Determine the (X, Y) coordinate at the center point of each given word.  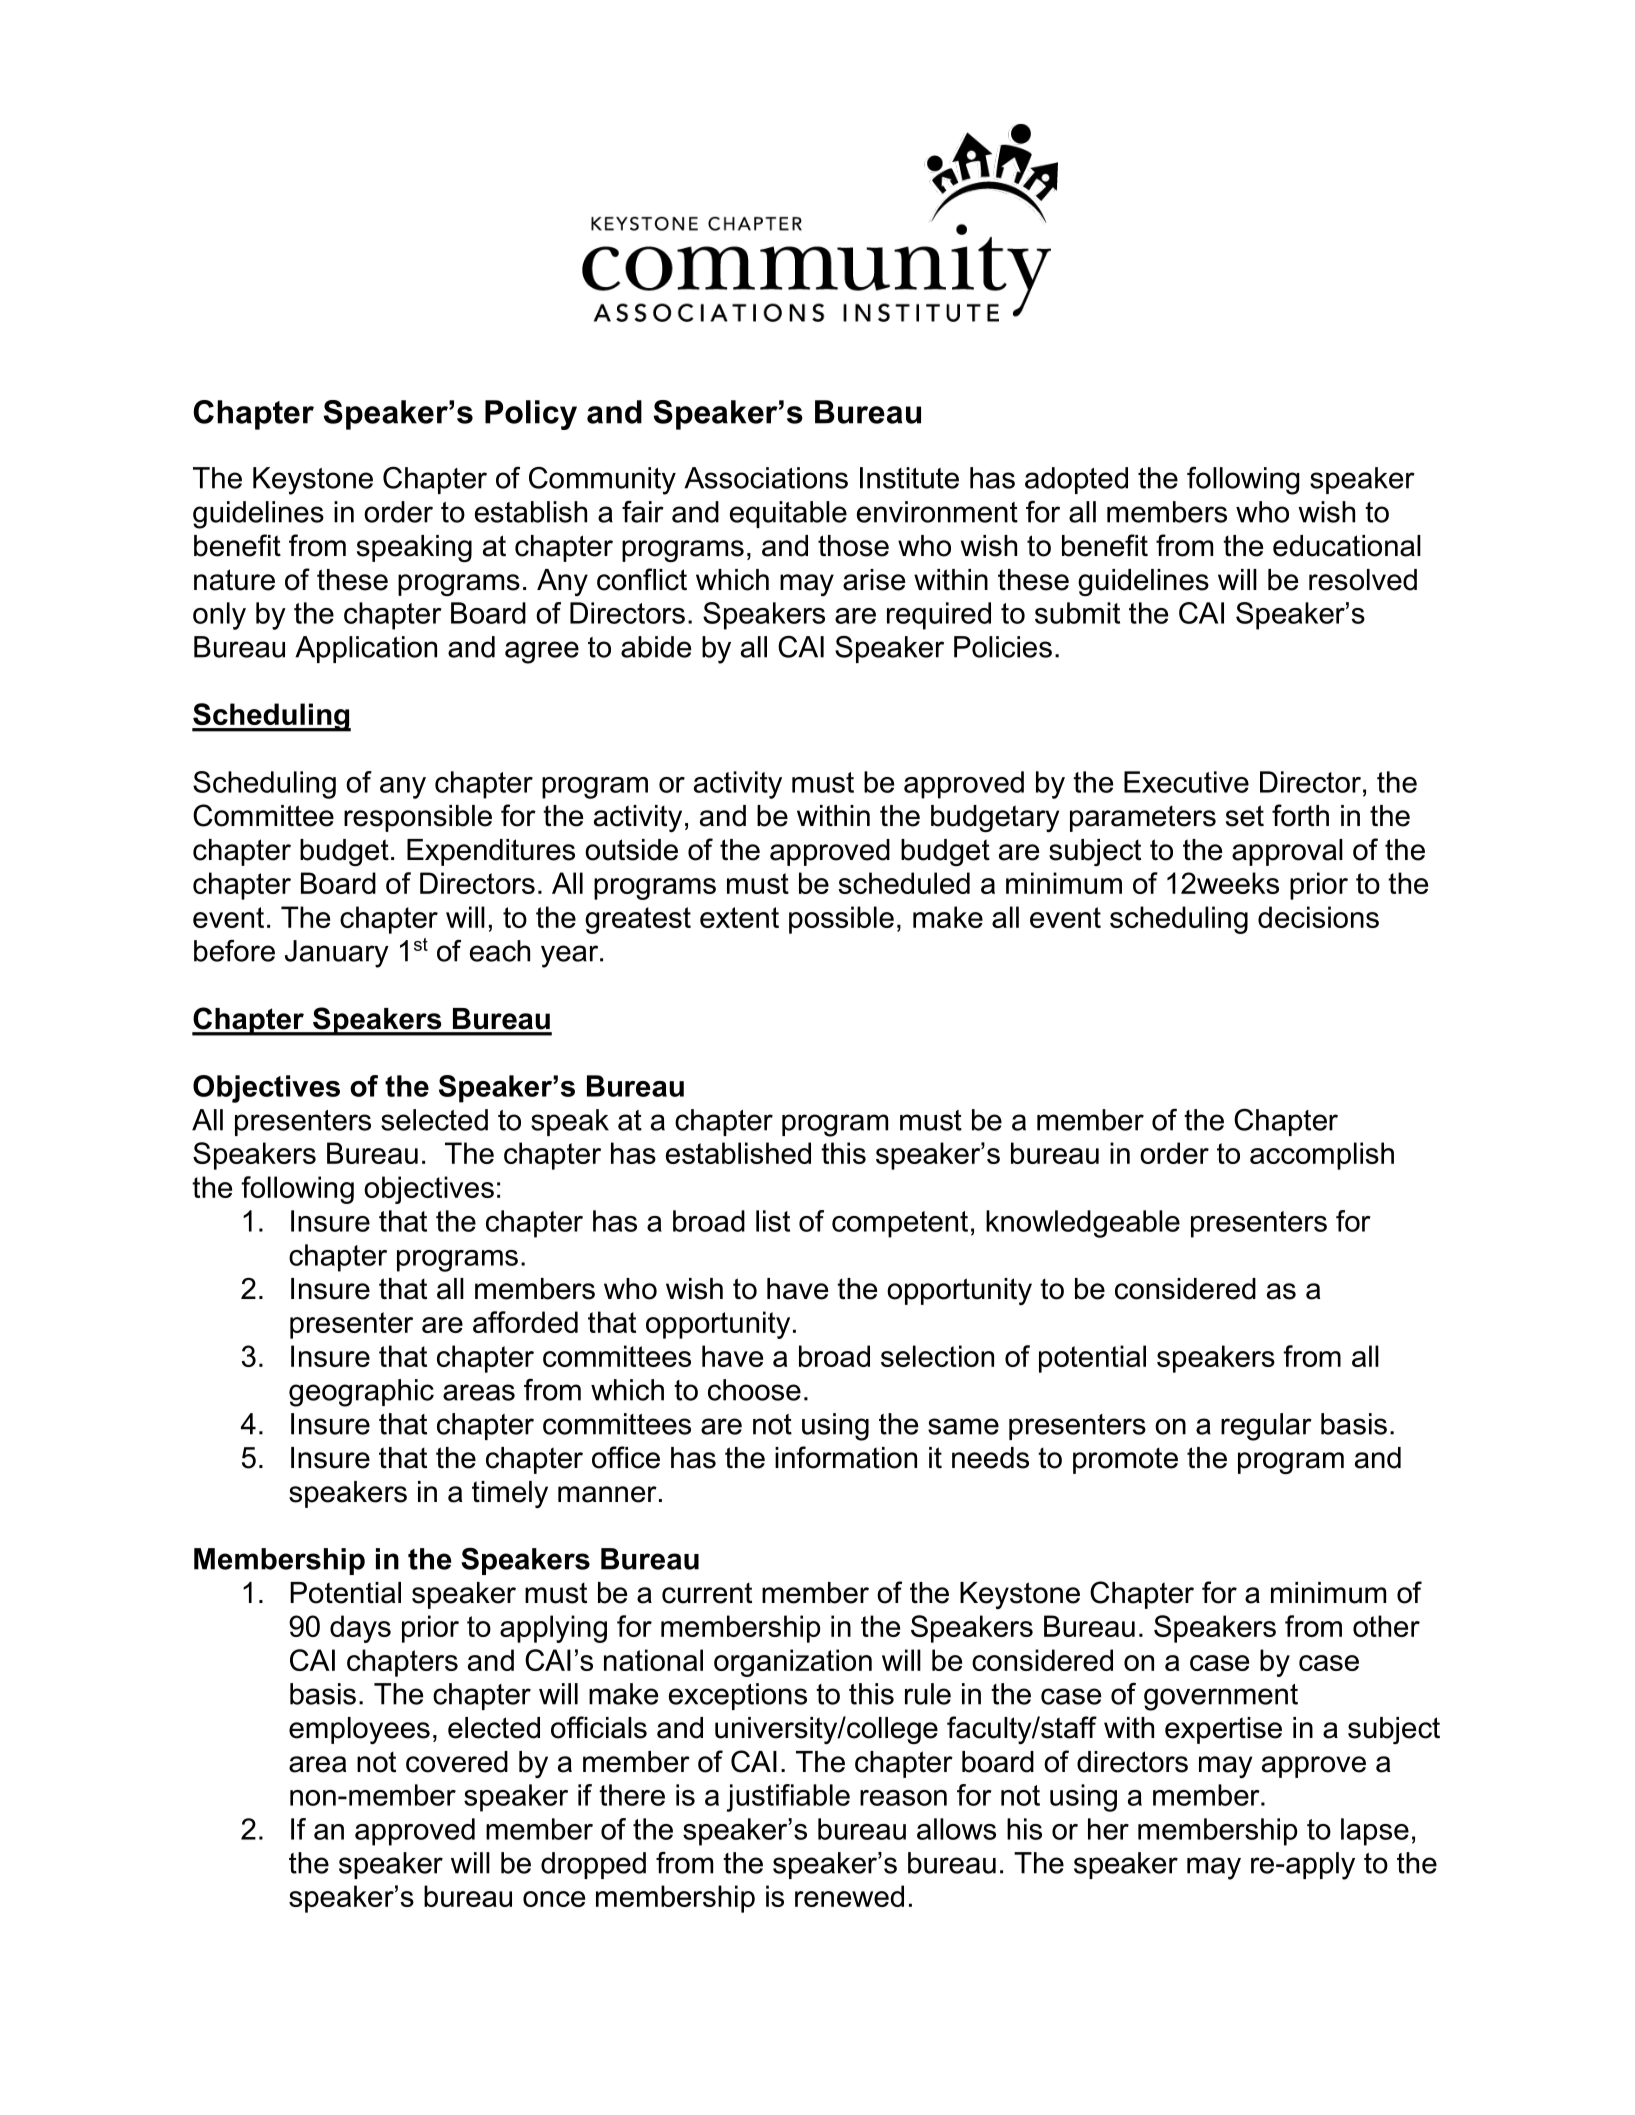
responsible (418, 818)
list (773, 1221)
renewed (849, 1896)
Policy (531, 415)
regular (1266, 1427)
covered (457, 1762)
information (846, 1457)
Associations (766, 478)
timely (510, 1494)
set (1245, 816)
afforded (525, 1322)
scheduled (904, 883)
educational (1347, 546)
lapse (1375, 1832)
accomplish (1322, 1156)
